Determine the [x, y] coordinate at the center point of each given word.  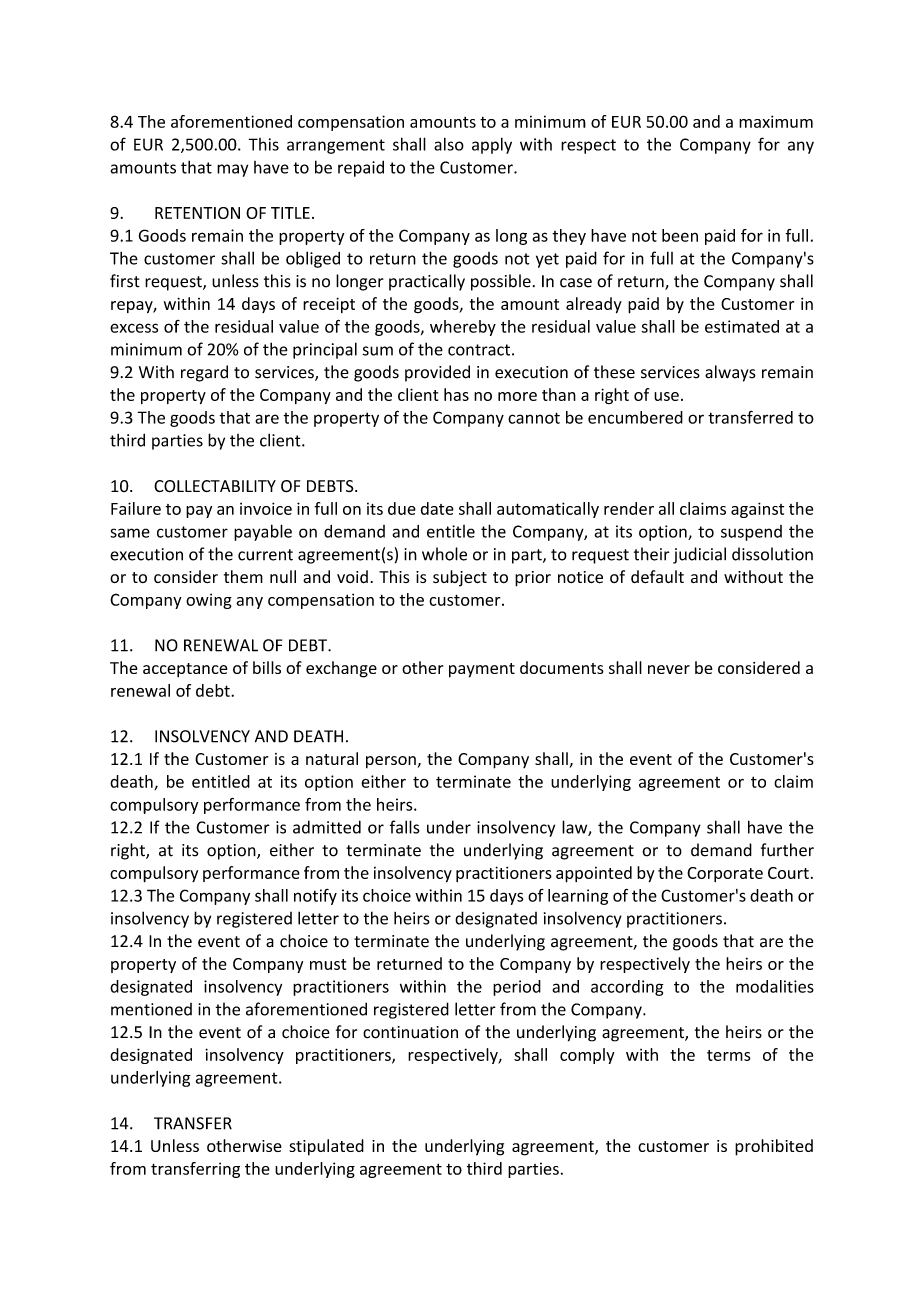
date [437, 508]
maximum [776, 121]
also [449, 144]
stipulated [326, 1147]
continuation [410, 1032]
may [232, 170]
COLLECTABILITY [215, 486]
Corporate [725, 874]
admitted [327, 827]
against [757, 510]
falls [405, 827]
